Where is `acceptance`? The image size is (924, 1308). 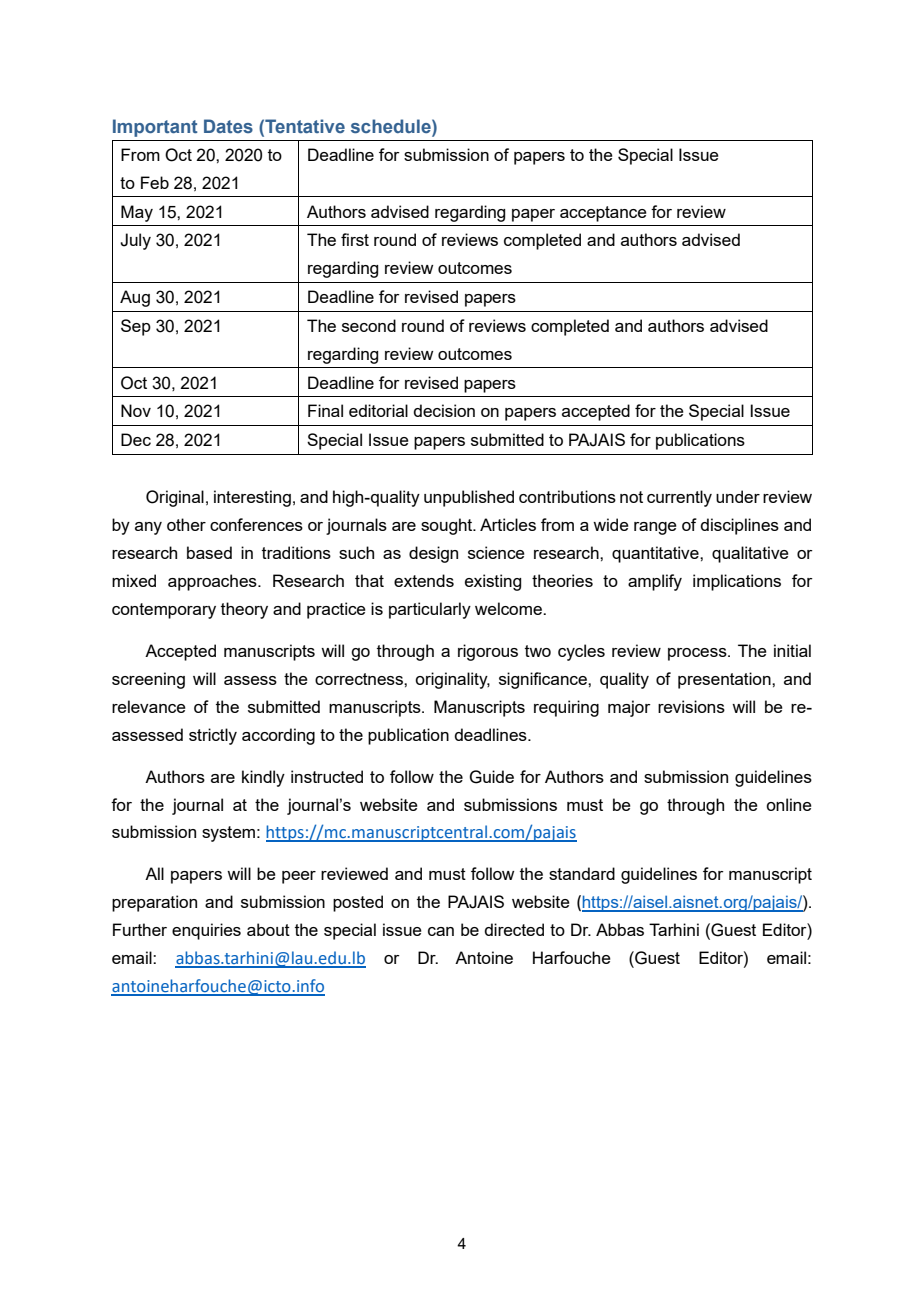 acceptance is located at coordinates (603, 214).
